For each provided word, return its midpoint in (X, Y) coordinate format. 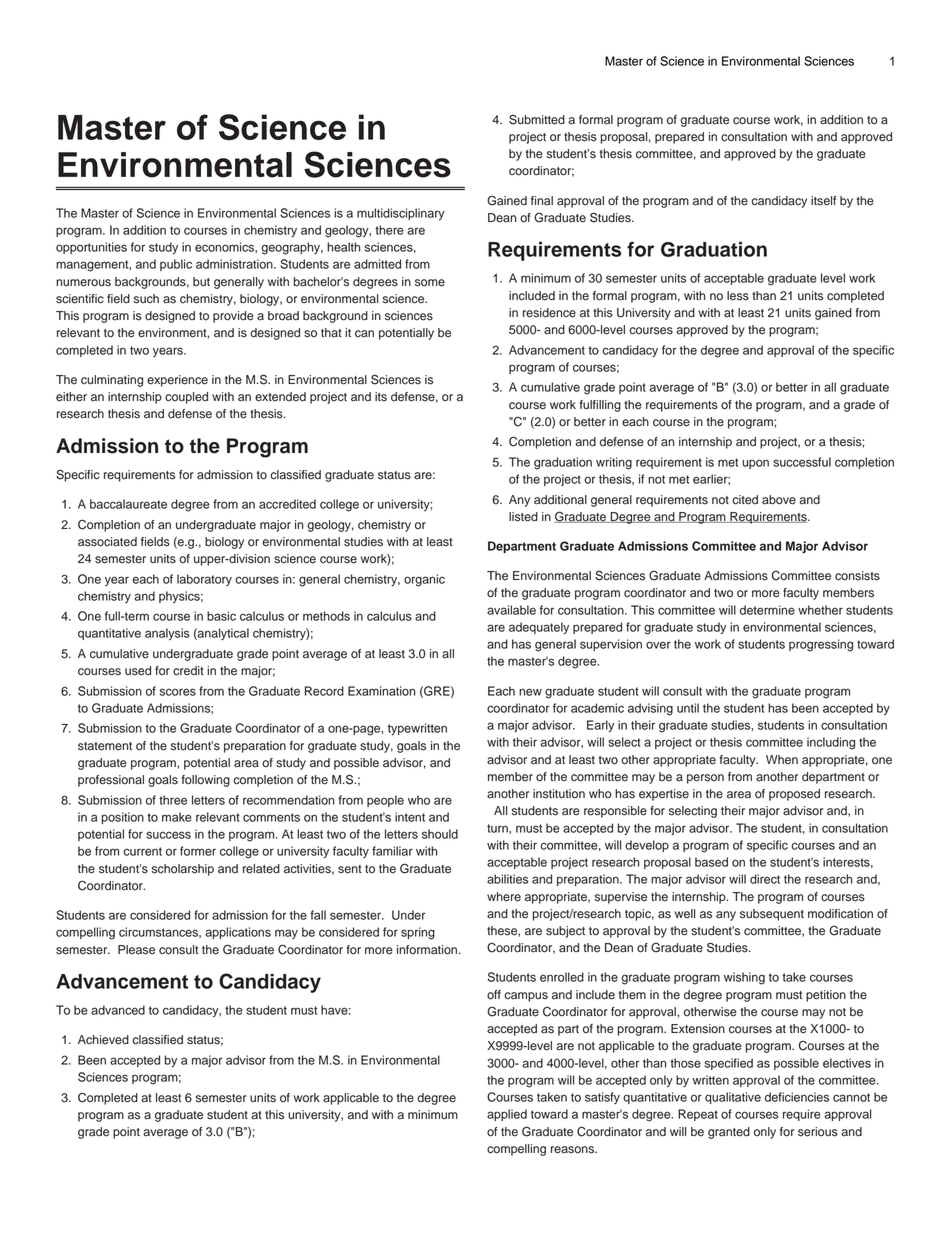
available (511, 610)
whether (820, 610)
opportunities (91, 248)
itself (823, 201)
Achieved (103, 1040)
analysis (167, 634)
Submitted (537, 119)
